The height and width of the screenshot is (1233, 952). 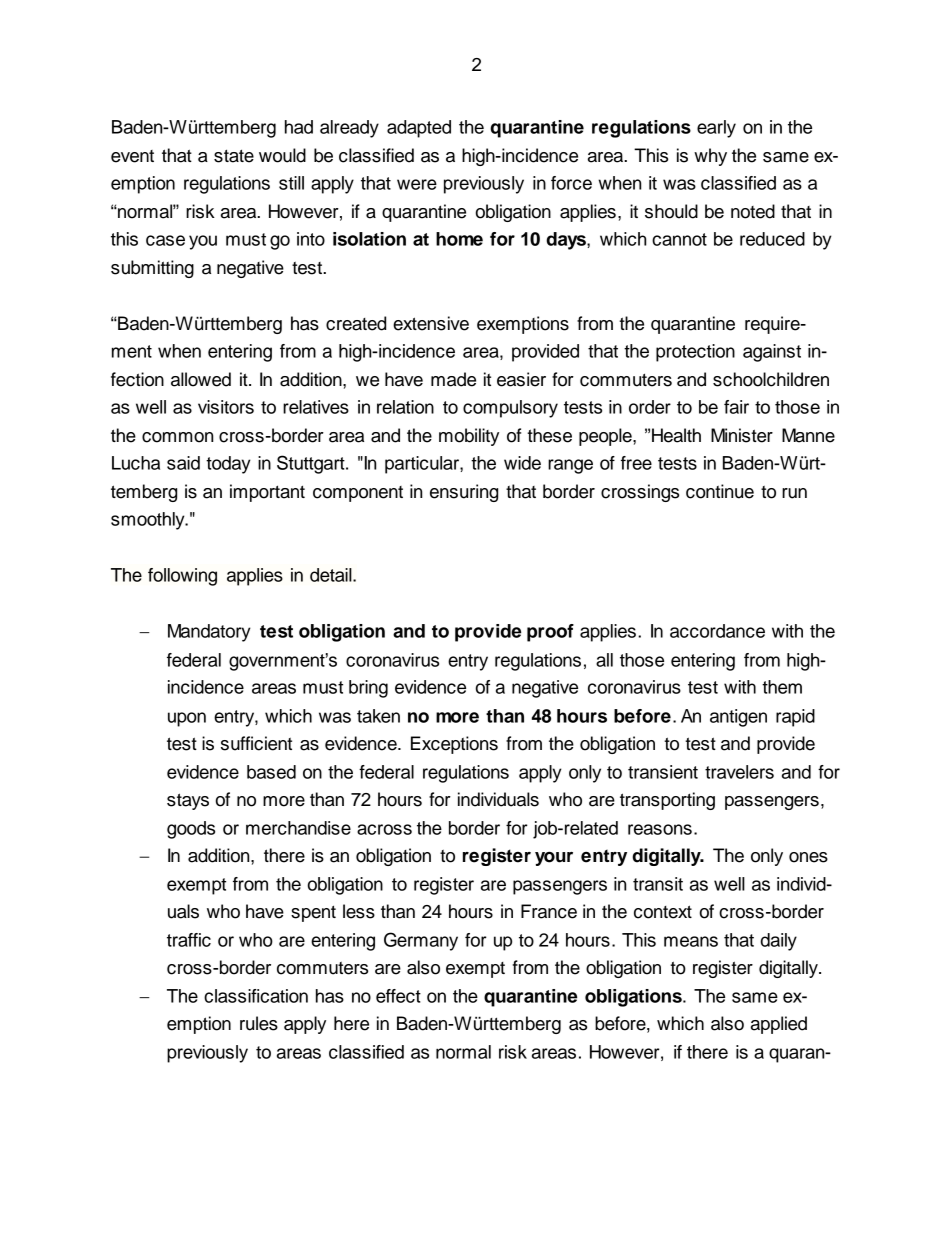 I want to click on adapted, so click(x=419, y=129).
